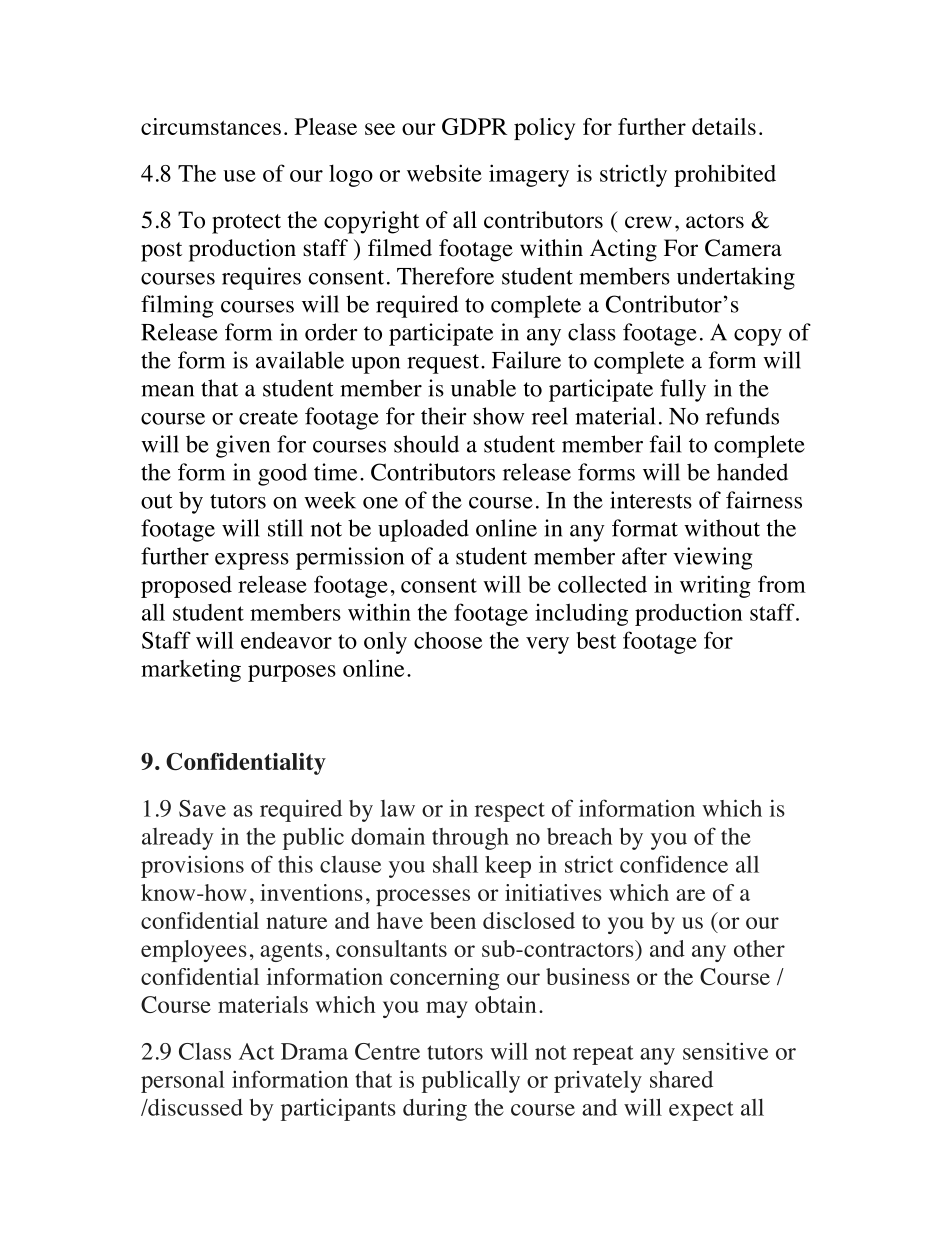  What do you see at coordinates (211, 126) in the screenshot?
I see `circumstances` at bounding box center [211, 126].
